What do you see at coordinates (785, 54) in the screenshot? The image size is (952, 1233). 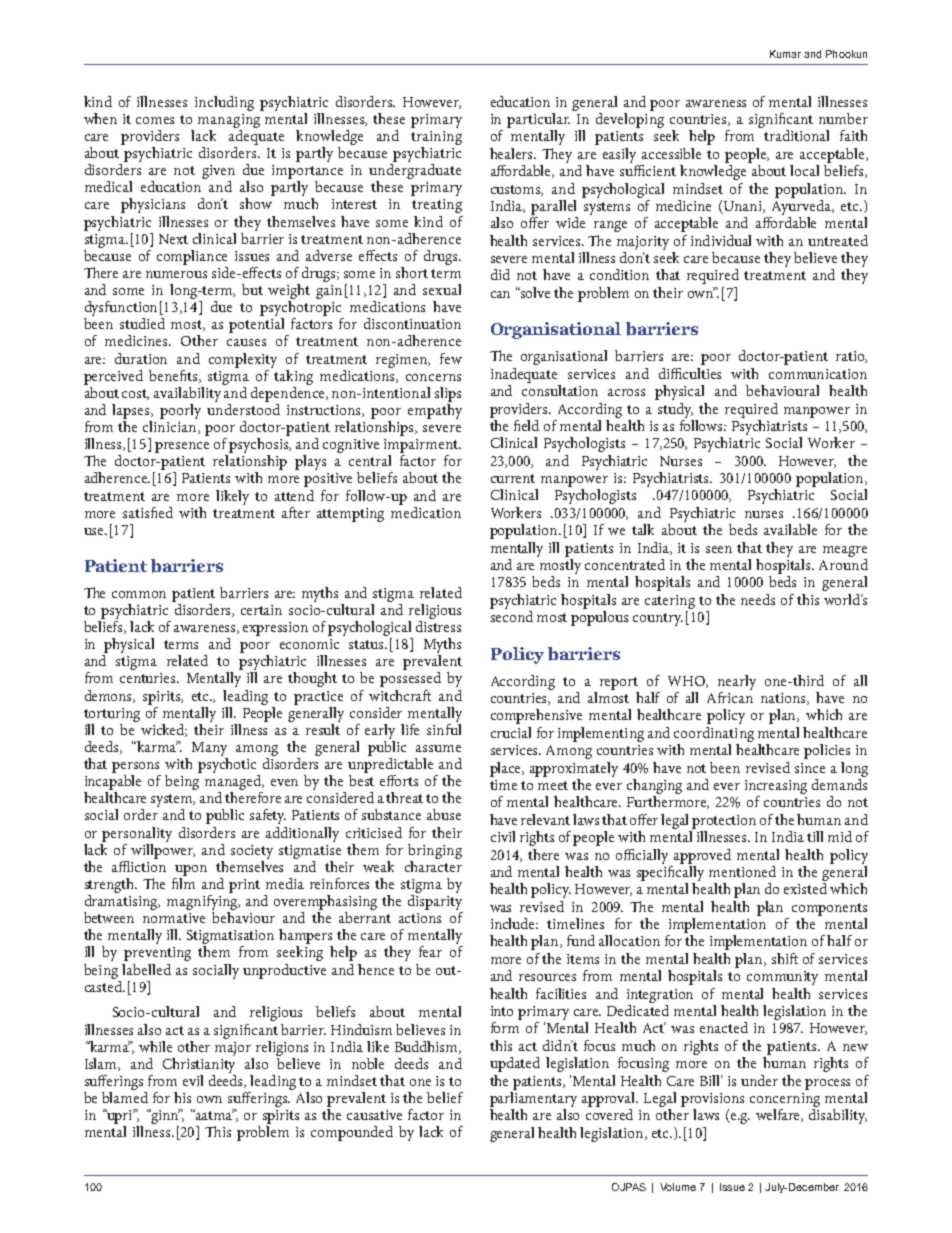 I see `Kumar` at bounding box center [785, 54].
